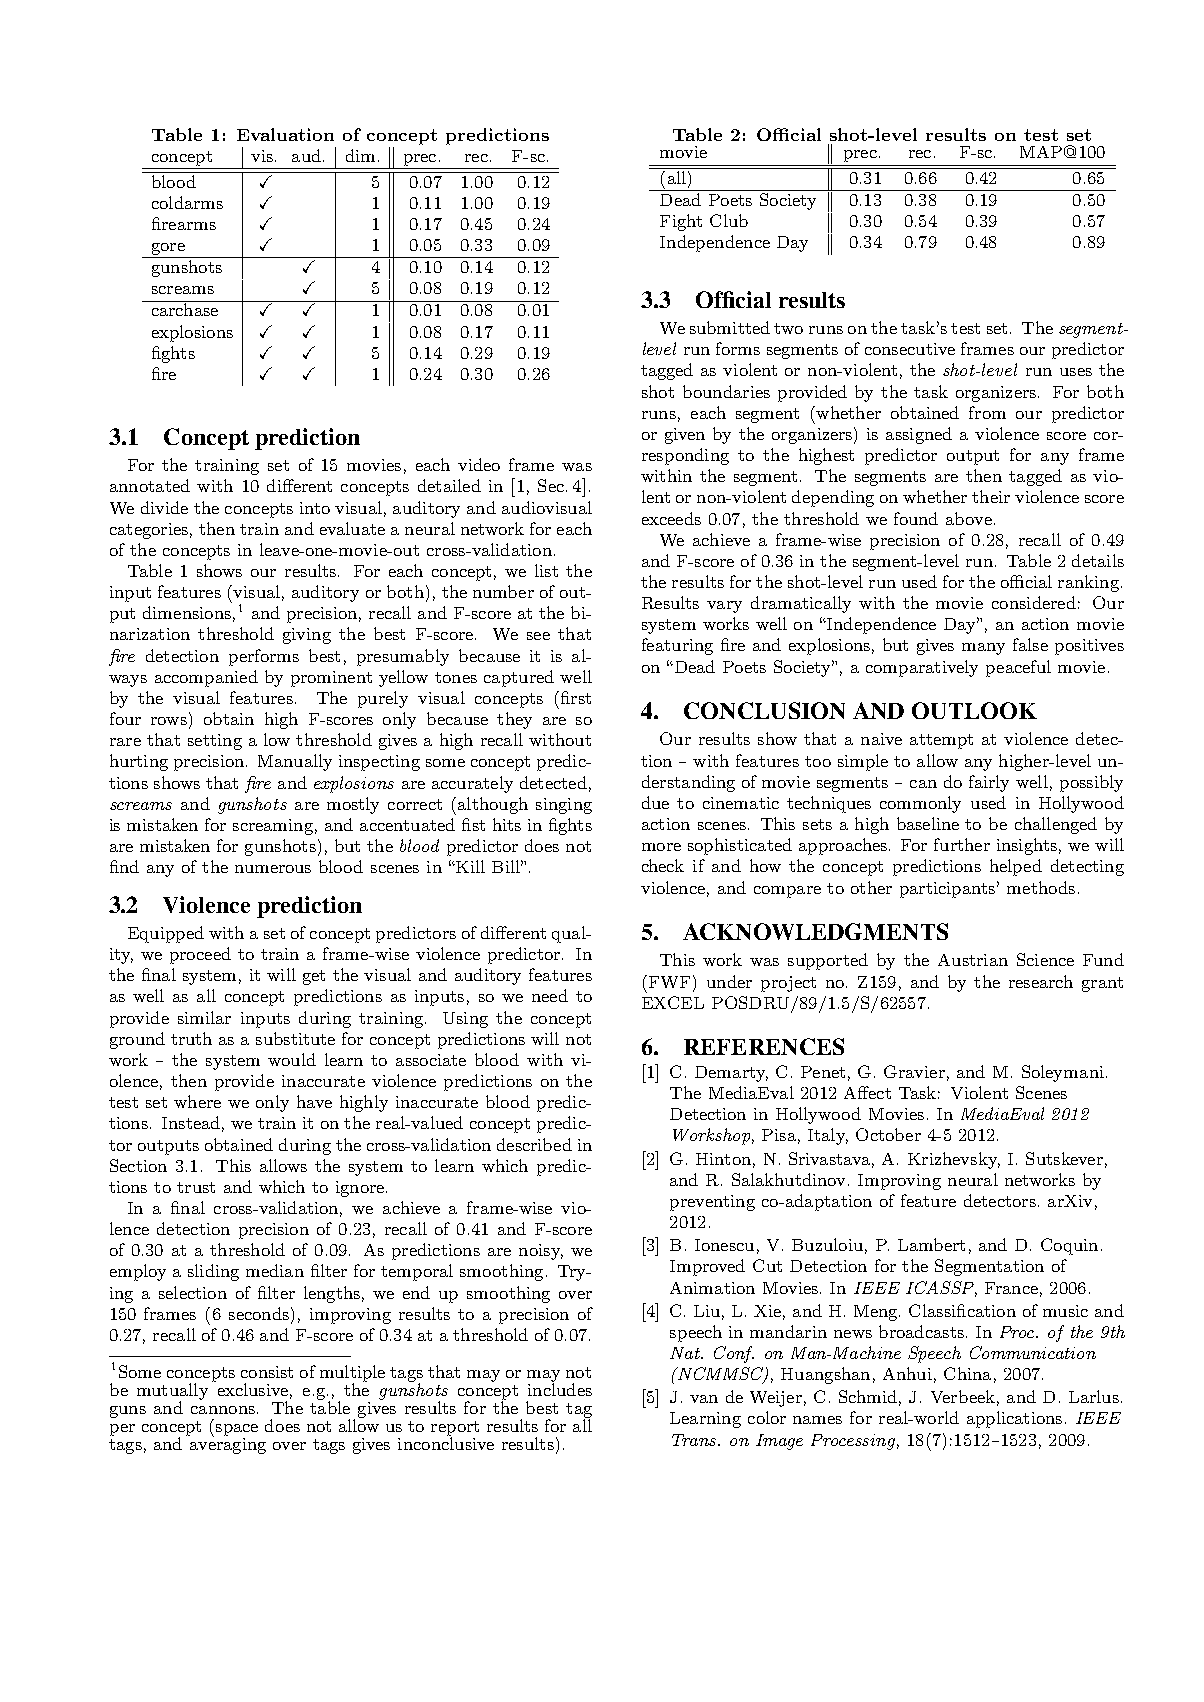 The image size is (1204, 1702). Describe the element at coordinates (168, 249) in the image. I see `gore` at that location.
